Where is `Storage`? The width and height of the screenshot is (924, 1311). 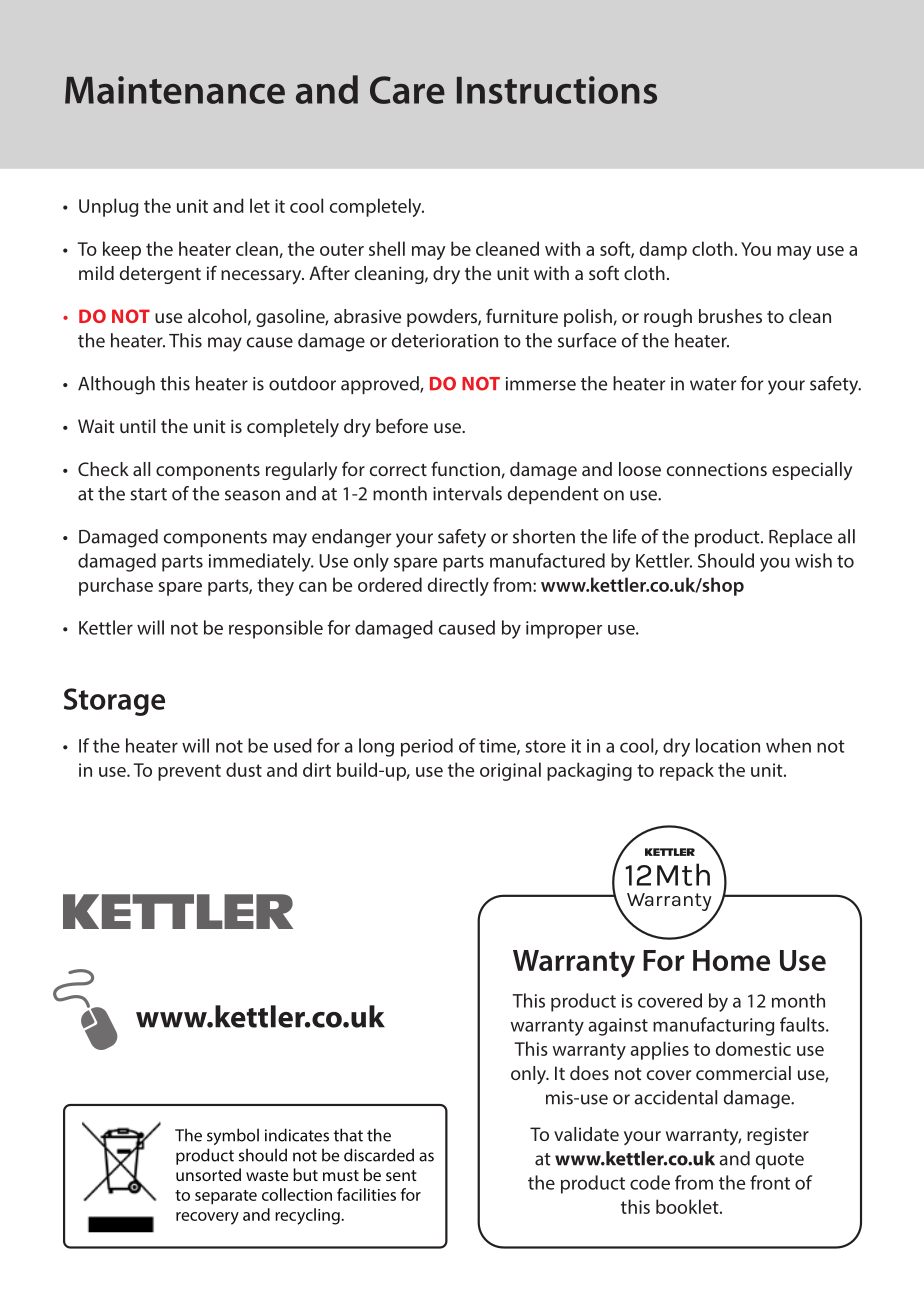 Storage is located at coordinates (114, 702).
